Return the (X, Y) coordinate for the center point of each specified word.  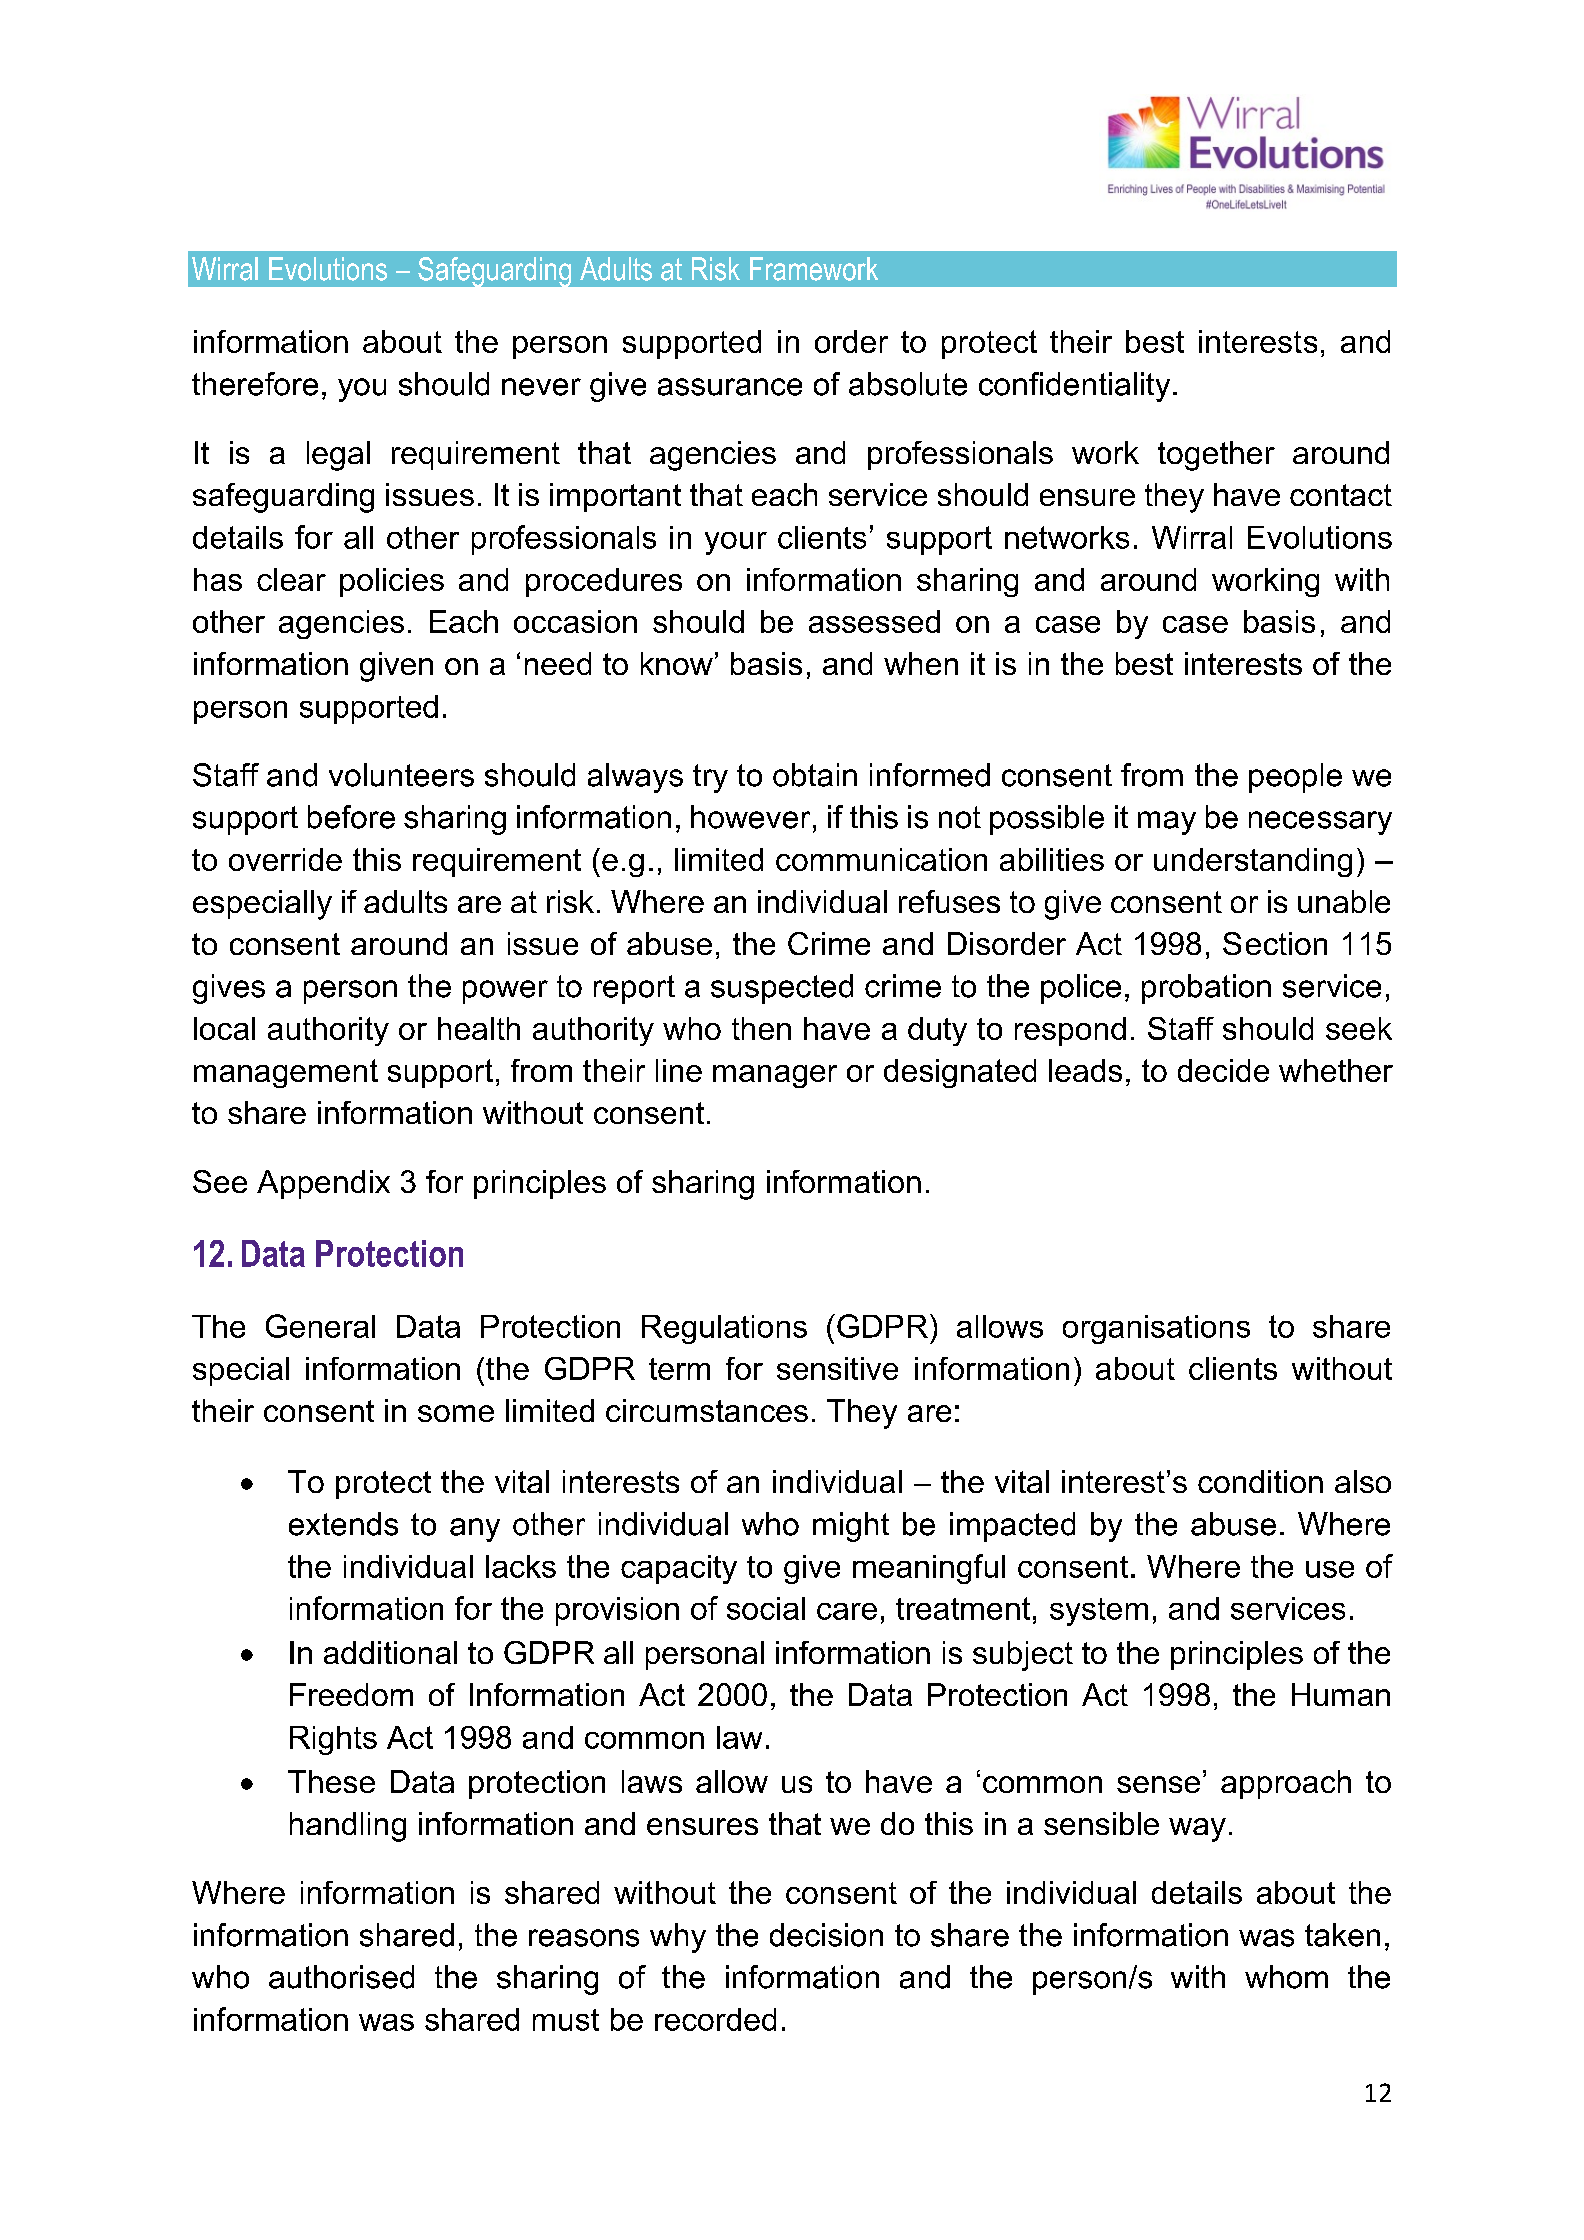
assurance (730, 387)
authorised (341, 1977)
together (1216, 456)
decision (826, 1935)
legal (338, 456)
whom (1286, 1977)
